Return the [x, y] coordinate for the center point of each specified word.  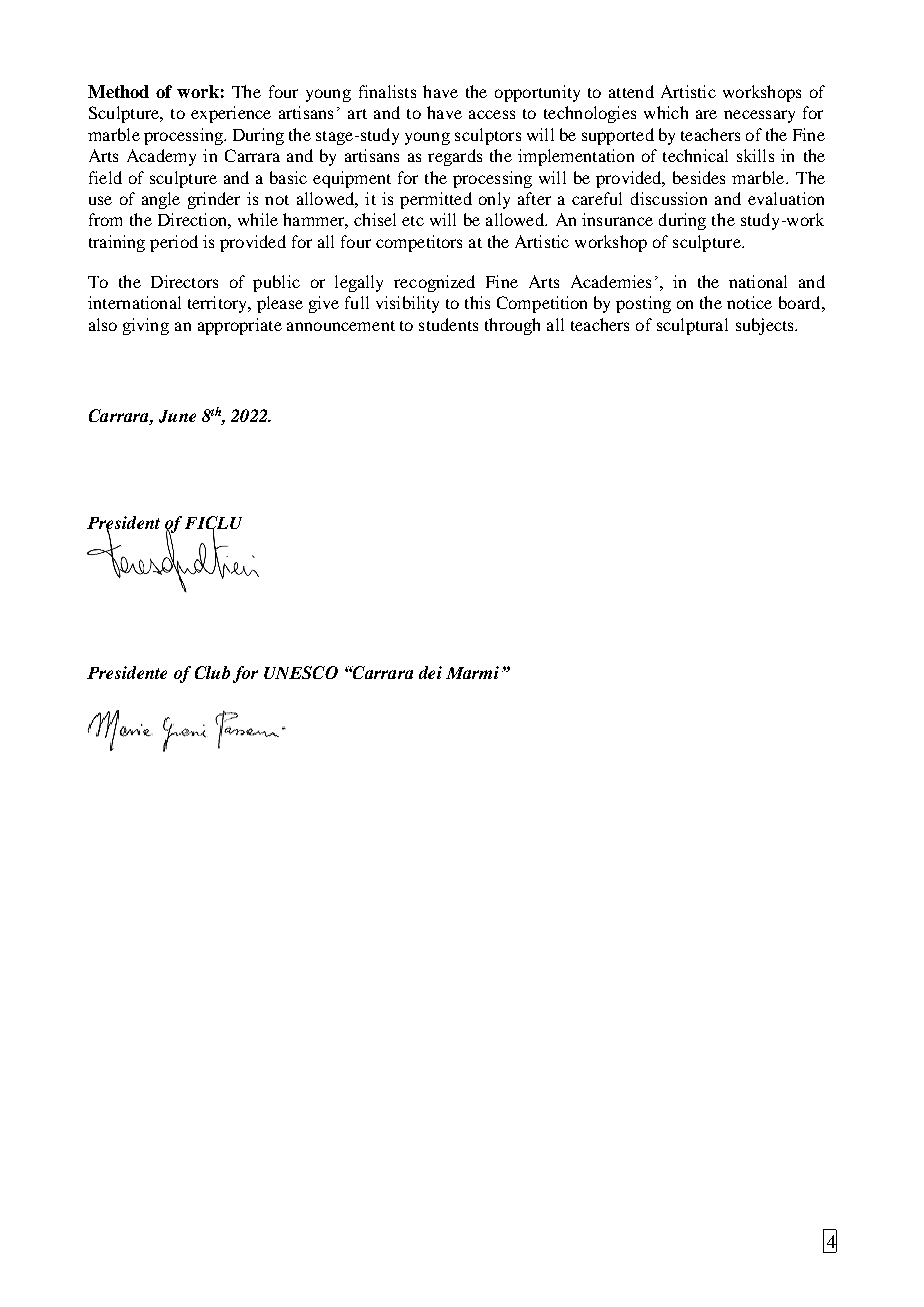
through [512, 326]
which [666, 112]
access [492, 114]
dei [430, 672]
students [448, 324]
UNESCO [301, 672]
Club [212, 672]
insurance [617, 219]
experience [231, 114]
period [174, 243]
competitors [419, 243]
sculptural [692, 326]
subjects [766, 326]
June [177, 416]
